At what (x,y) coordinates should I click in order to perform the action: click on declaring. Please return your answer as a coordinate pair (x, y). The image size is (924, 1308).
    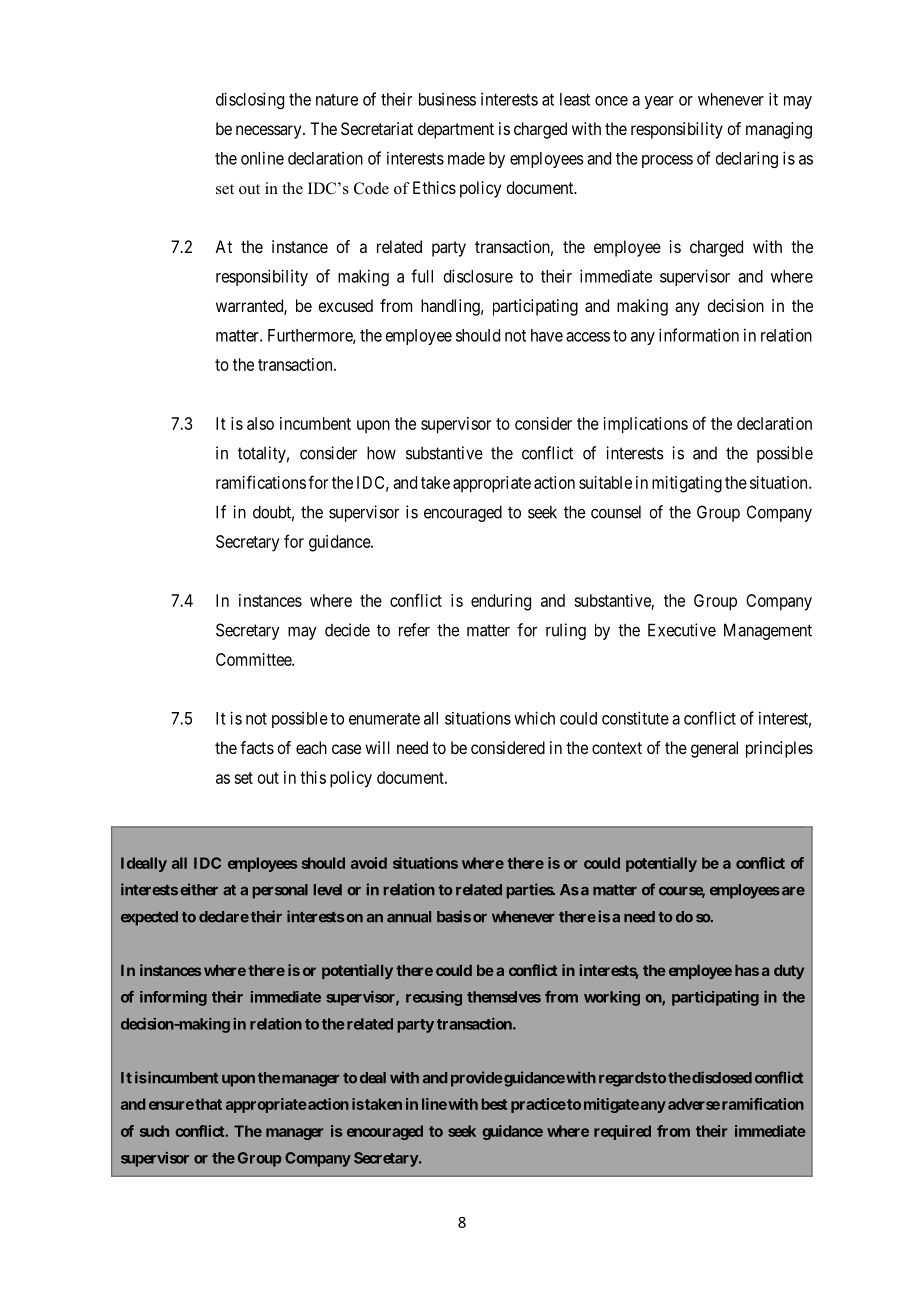
    Looking at the image, I should click on (747, 159).
